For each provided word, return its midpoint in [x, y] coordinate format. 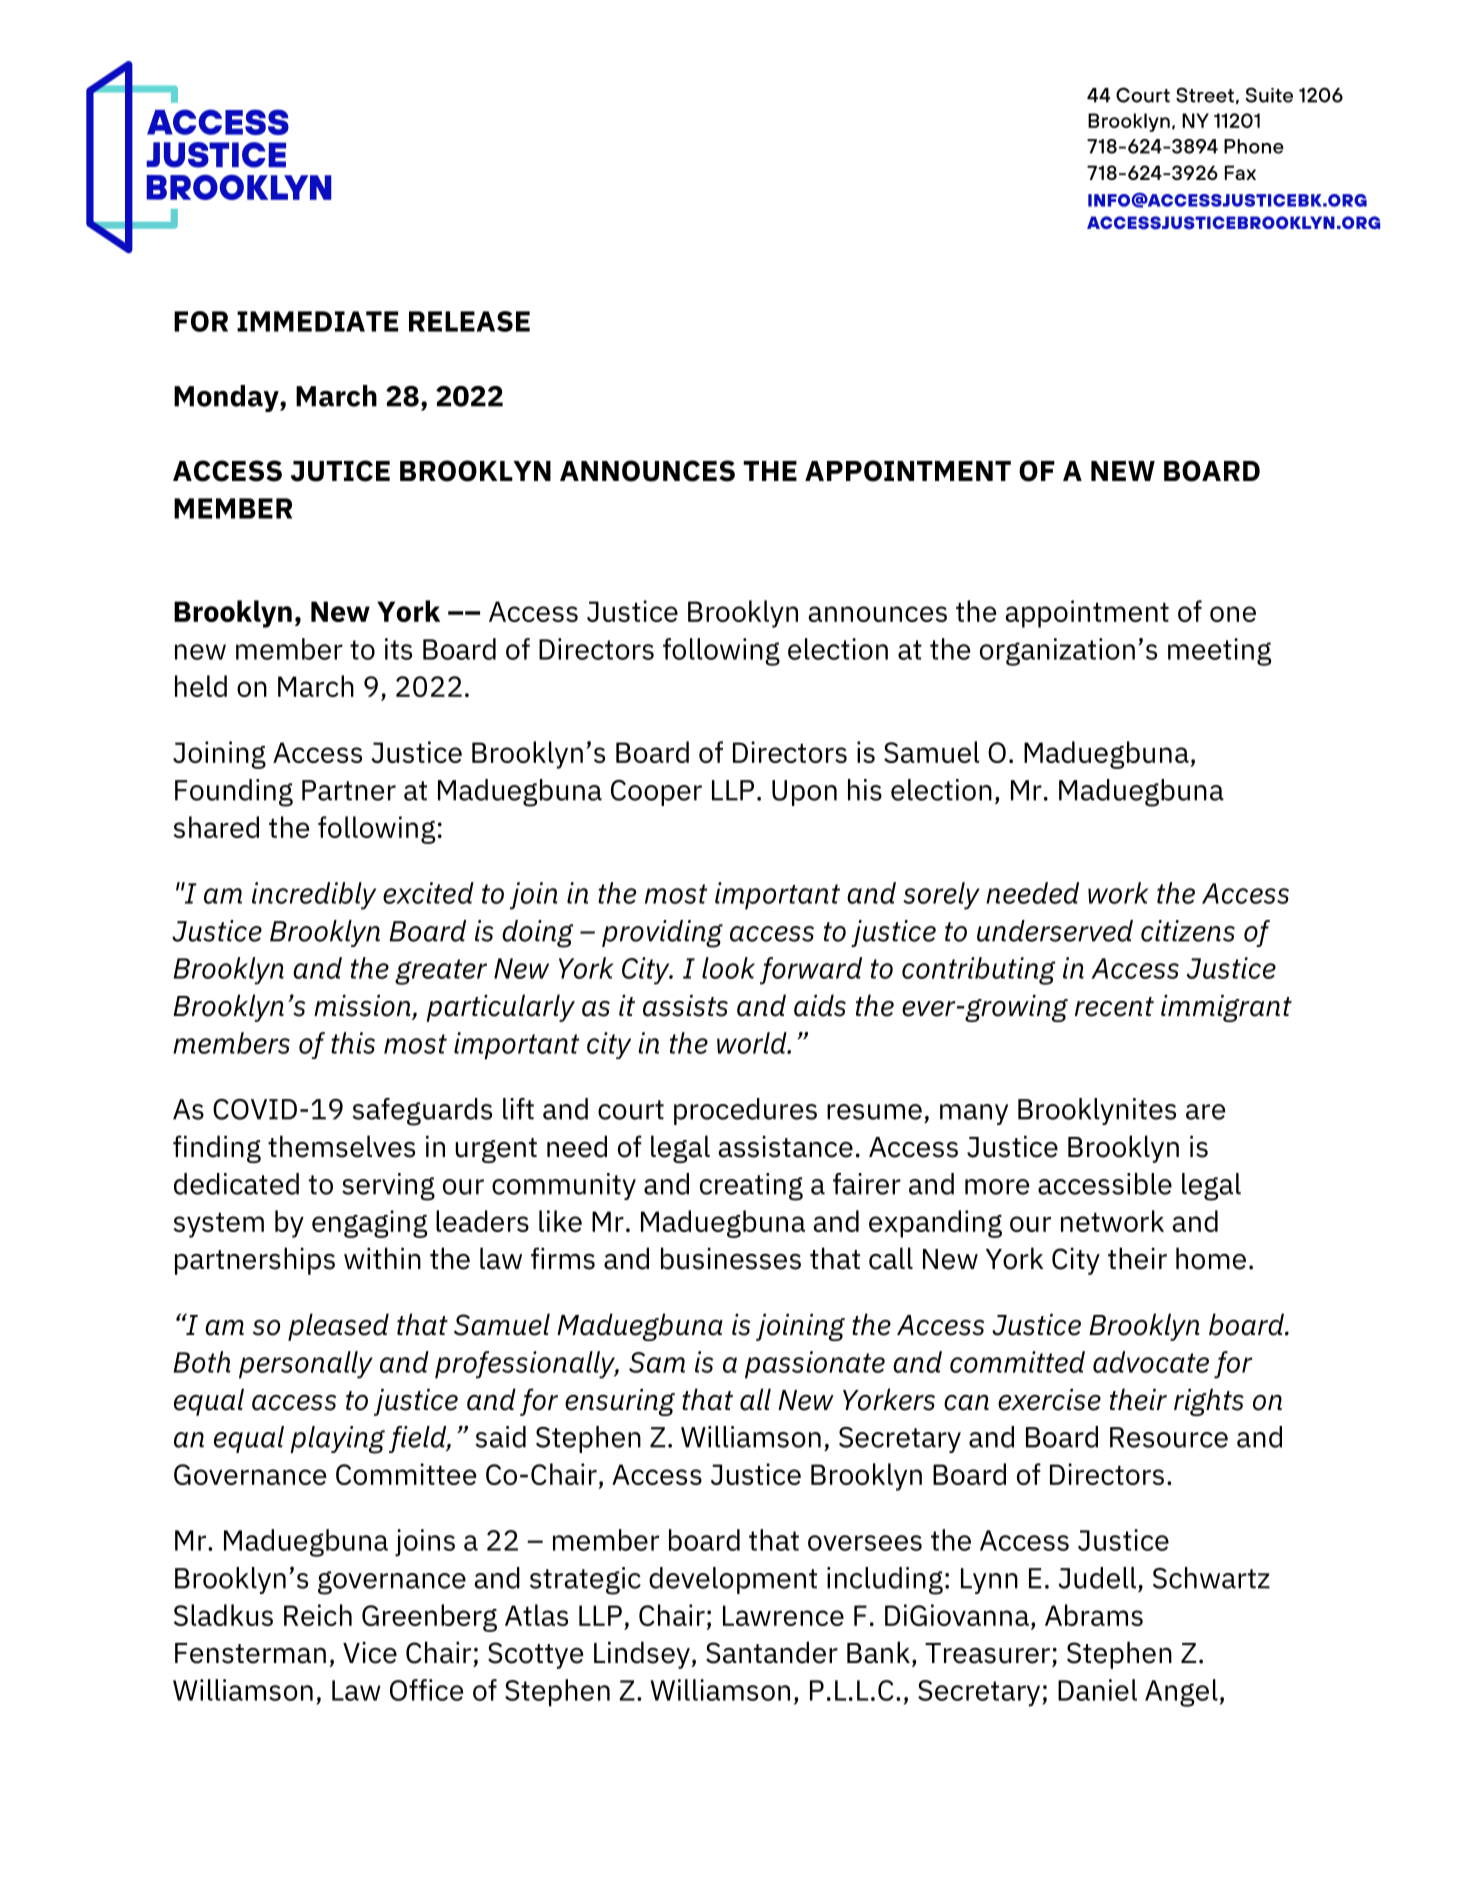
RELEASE [469, 321]
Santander [772, 1652]
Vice [370, 1652]
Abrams [1094, 1615]
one [1233, 614]
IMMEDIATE [317, 321]
